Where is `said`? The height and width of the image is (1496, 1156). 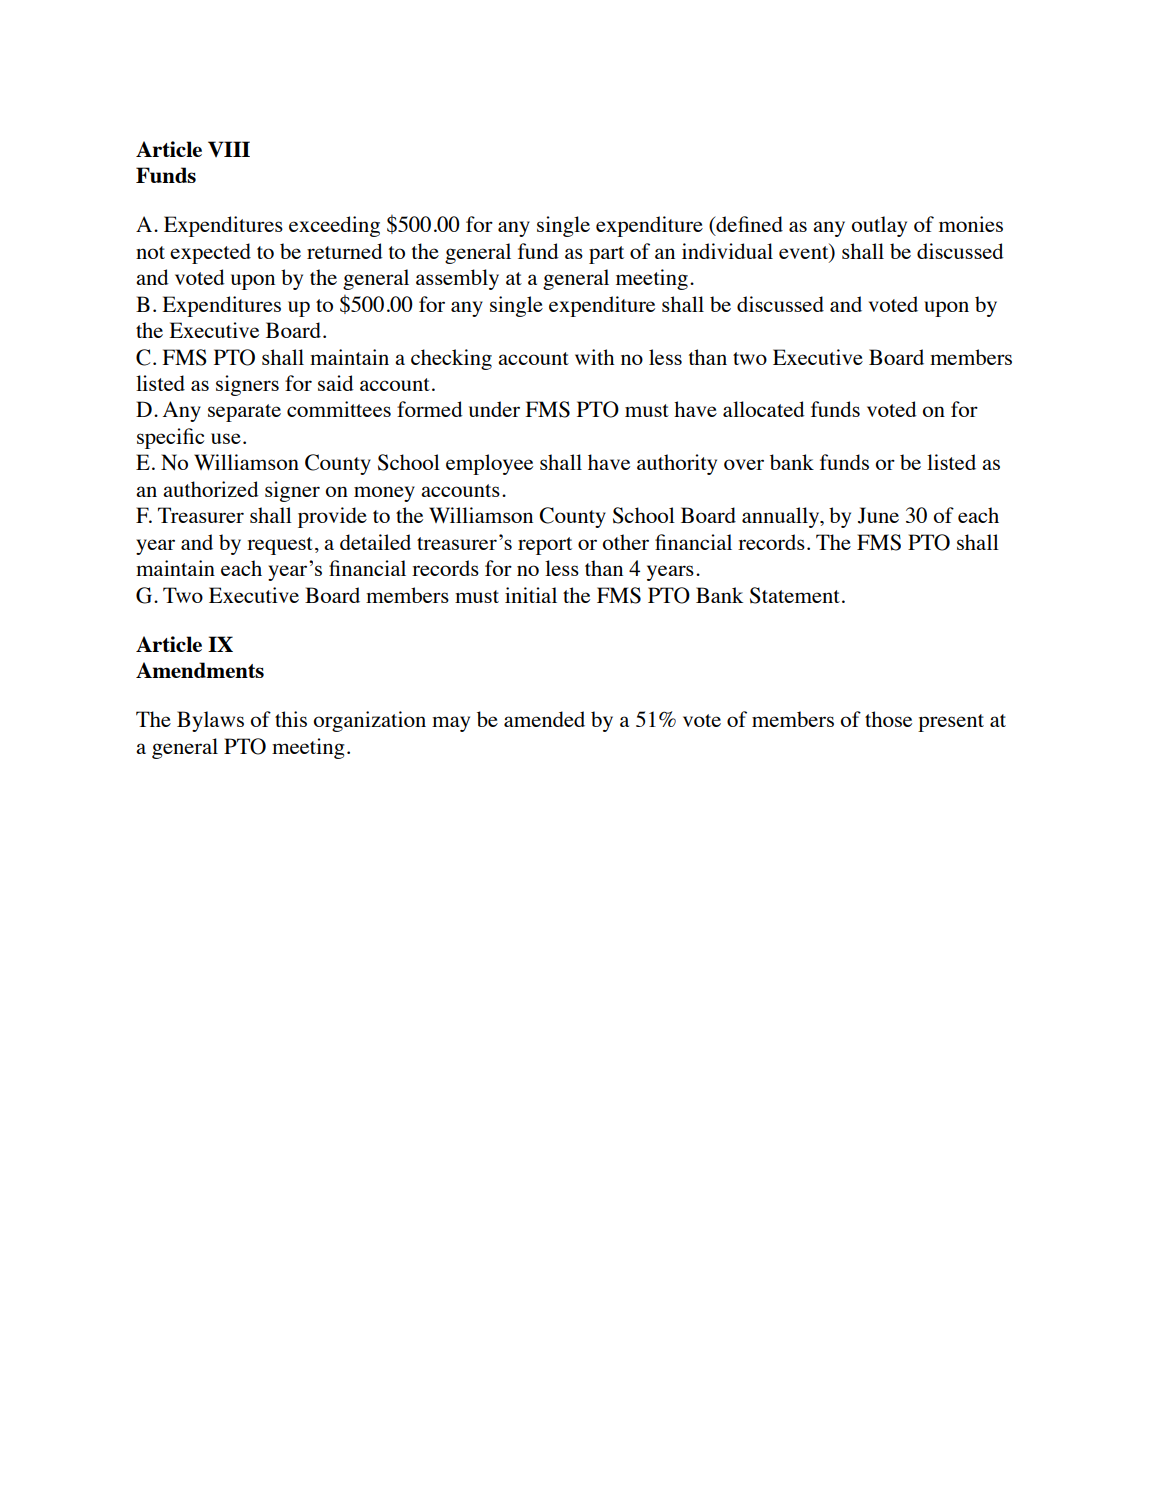 said is located at coordinates (336, 383).
